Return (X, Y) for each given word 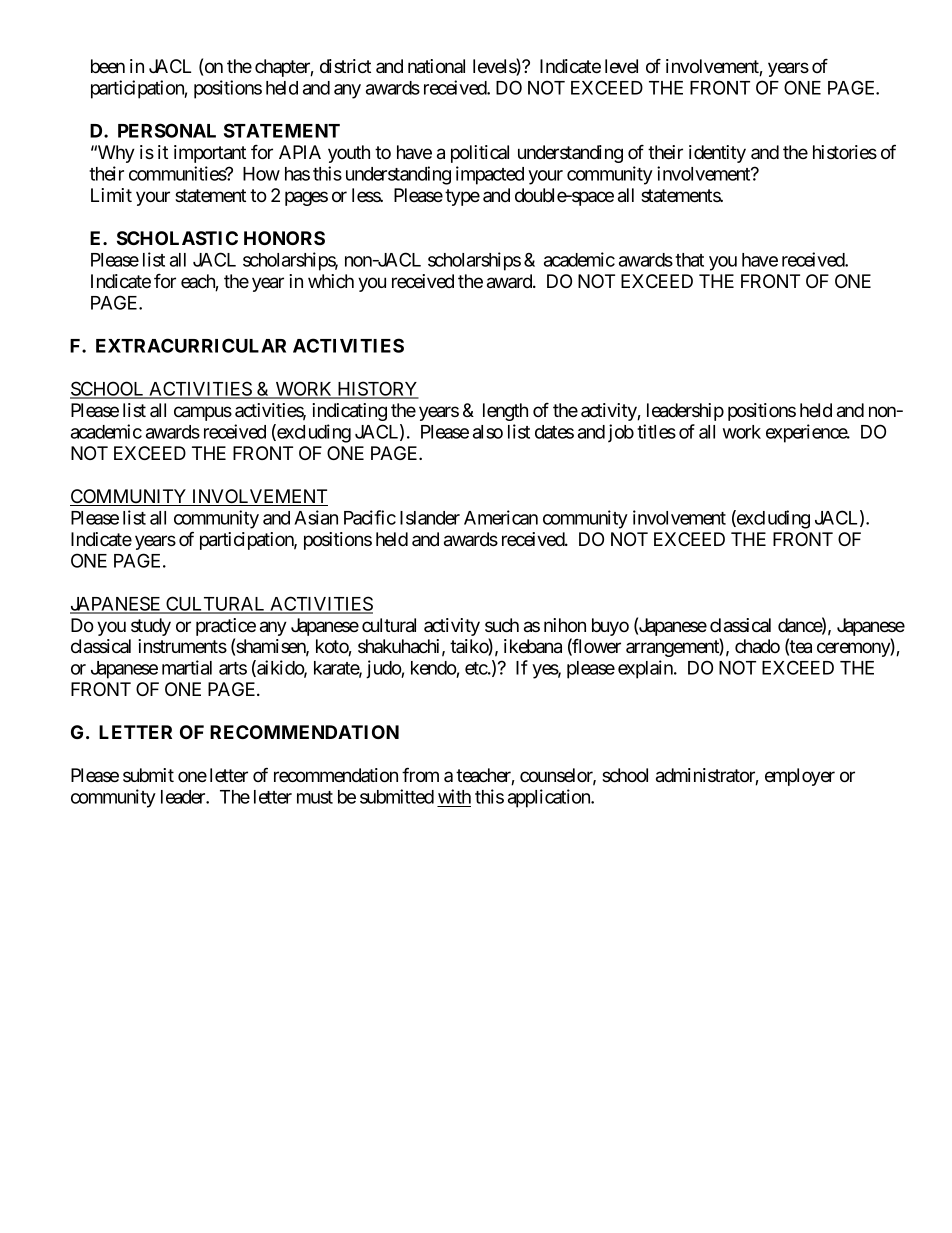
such (502, 625)
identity (717, 154)
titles (656, 431)
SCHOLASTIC (177, 238)
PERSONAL (167, 130)
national (436, 66)
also (488, 432)
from (420, 775)
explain (646, 669)
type (462, 197)
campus (203, 413)
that (689, 260)
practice (226, 628)
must (315, 797)
